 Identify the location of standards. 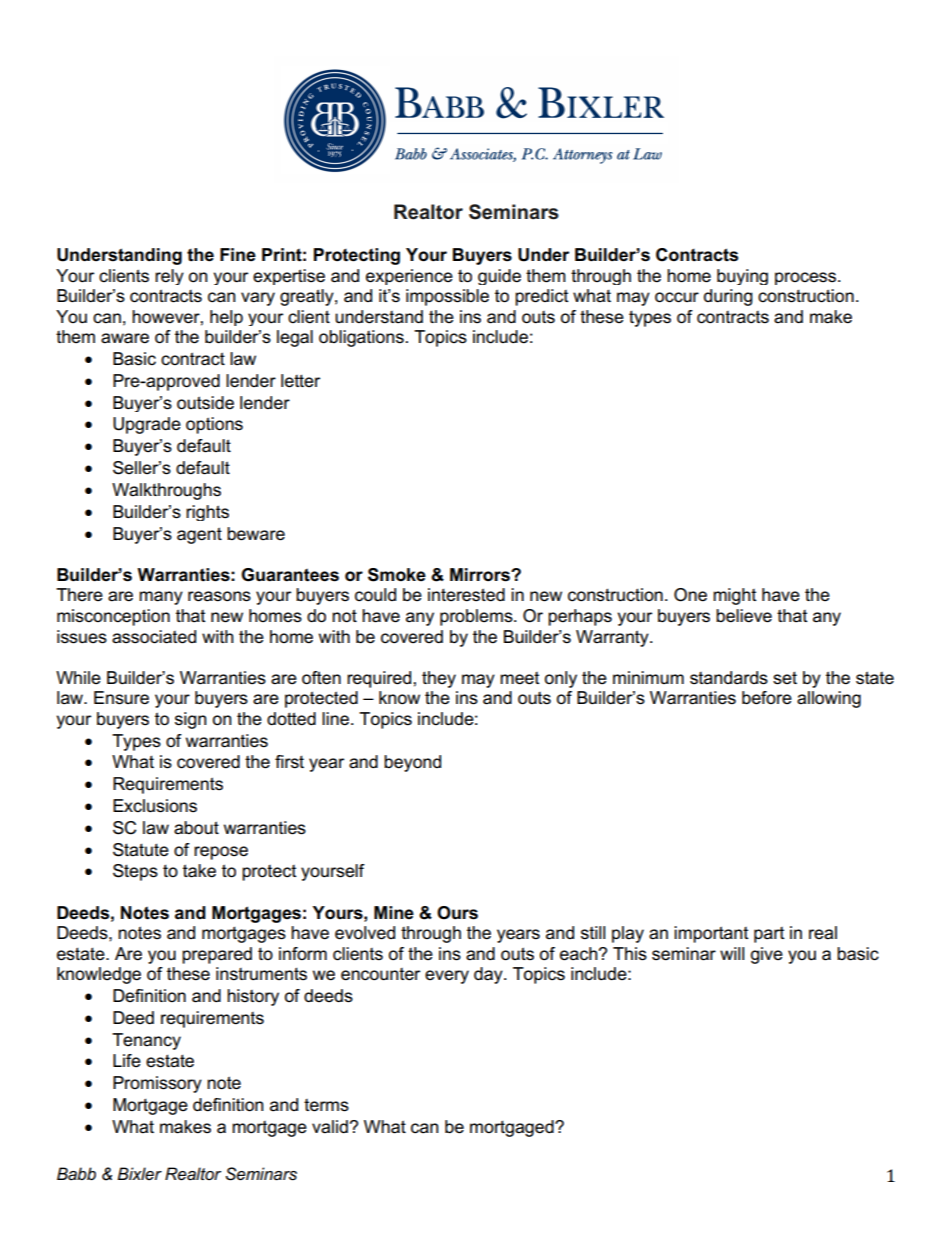
(729, 678).
